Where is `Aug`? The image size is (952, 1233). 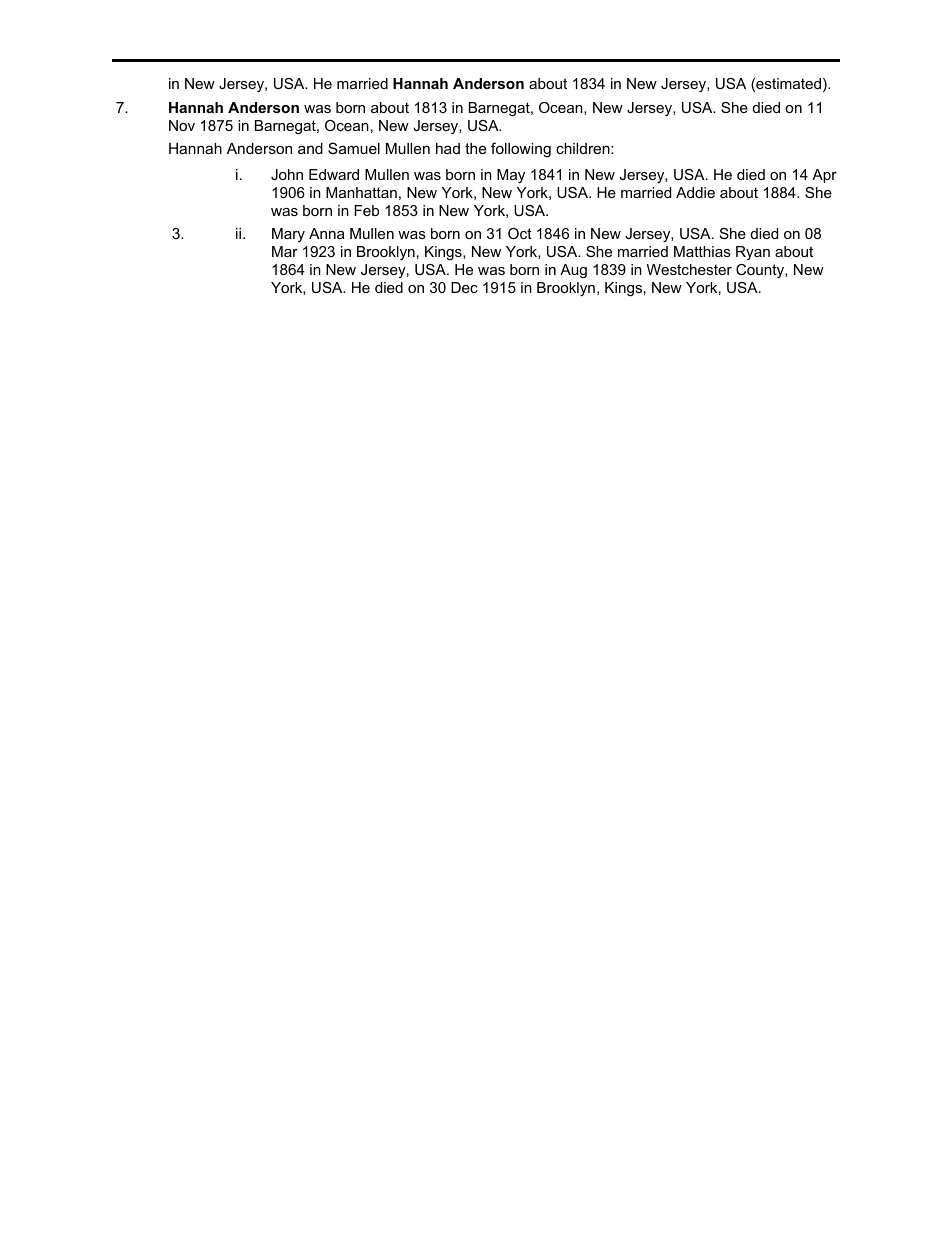 Aug is located at coordinates (573, 271).
